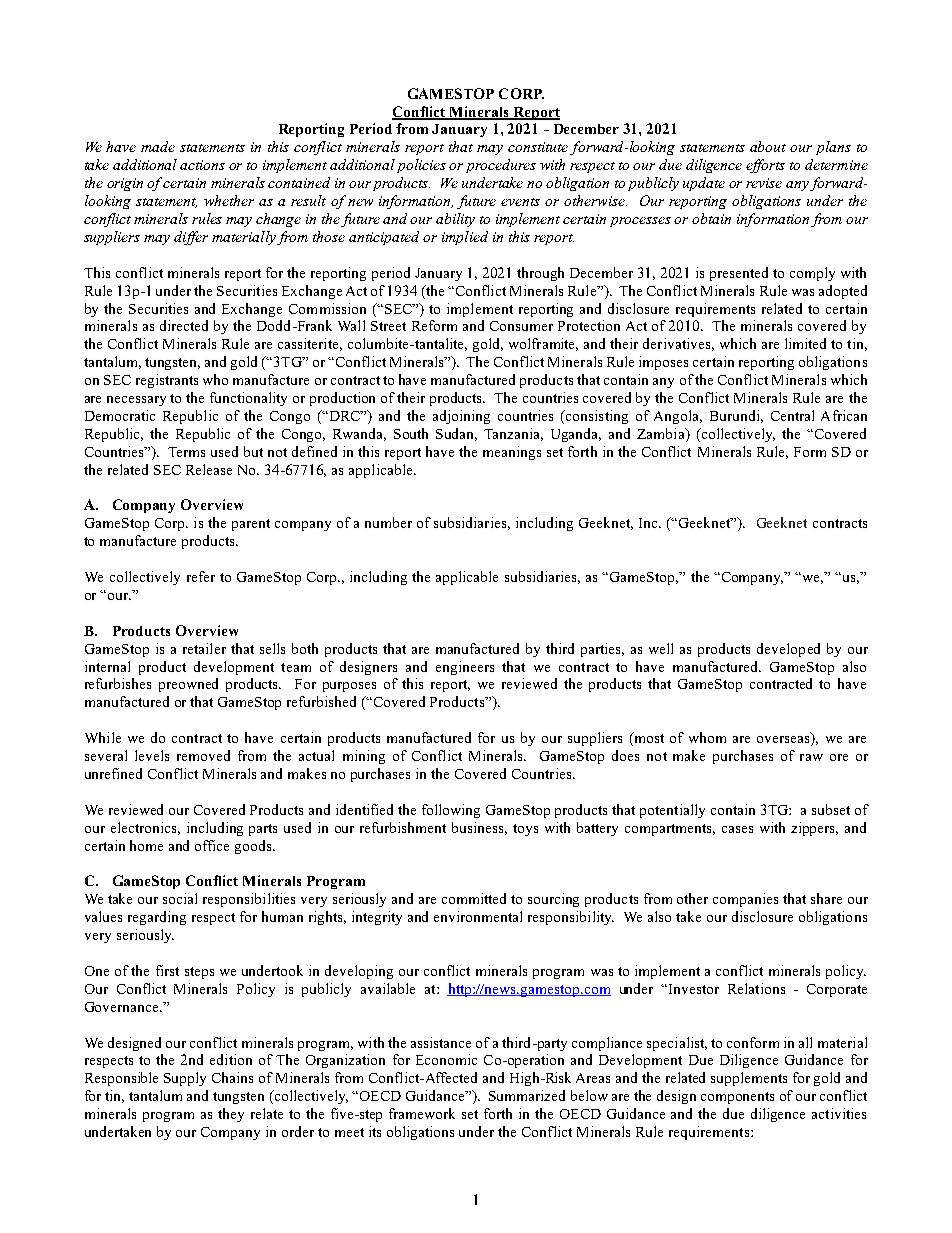 The height and width of the screenshot is (1233, 952). What do you see at coordinates (465, 668) in the screenshot?
I see `engineers` at bounding box center [465, 668].
